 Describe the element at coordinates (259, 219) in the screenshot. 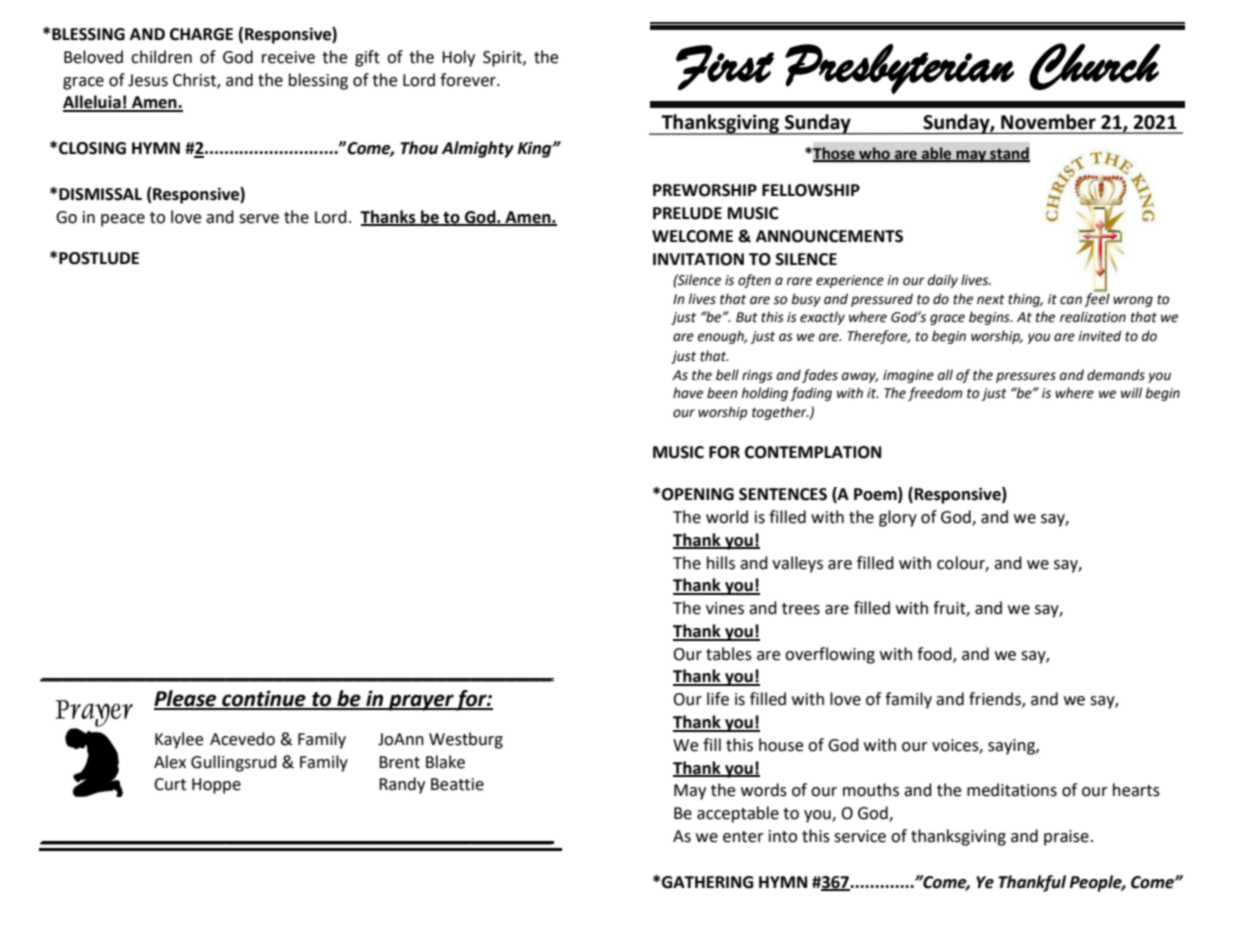

I see `serve` at that location.
